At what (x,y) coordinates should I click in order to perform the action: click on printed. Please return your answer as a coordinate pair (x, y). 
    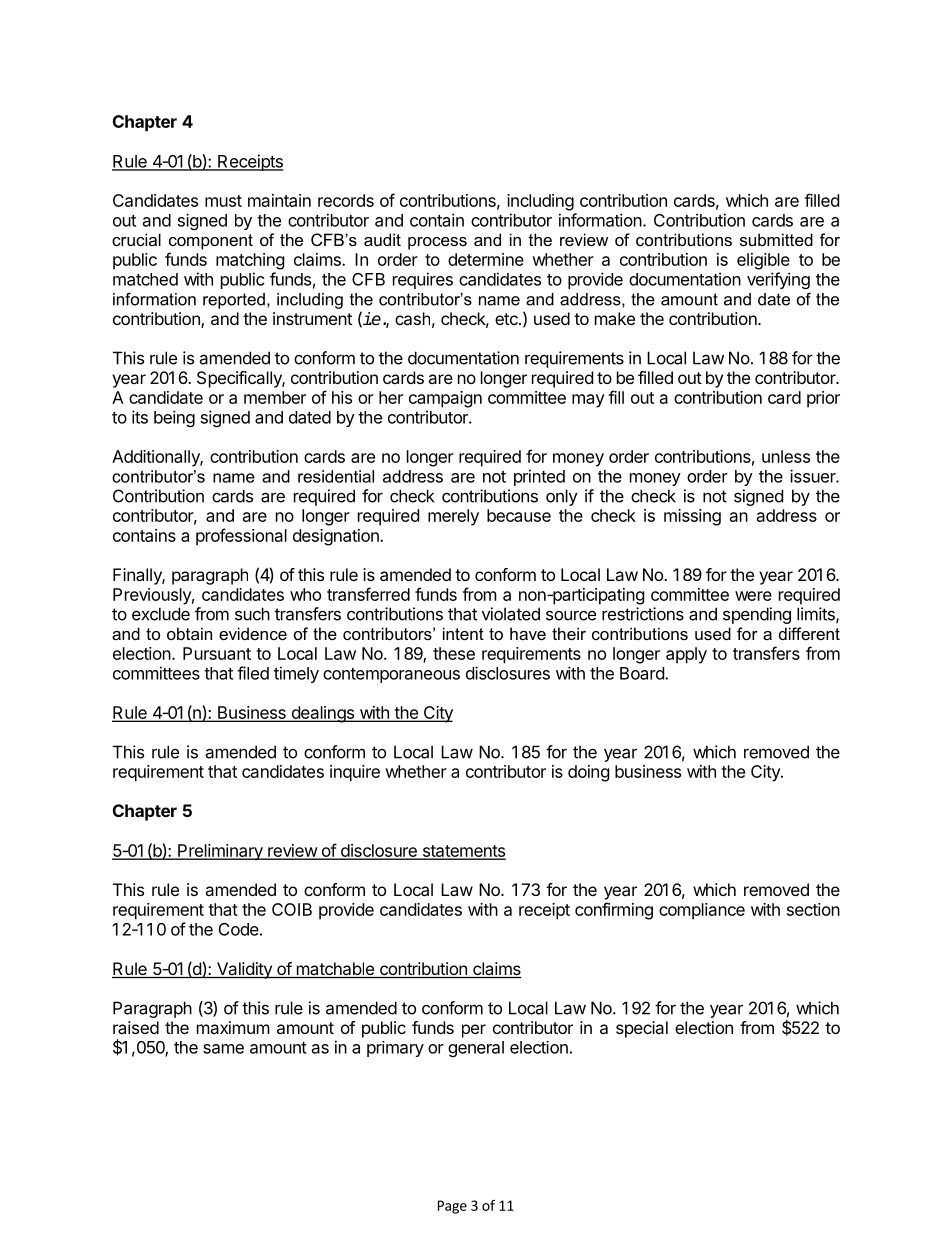
    Looking at the image, I should click on (539, 477).
